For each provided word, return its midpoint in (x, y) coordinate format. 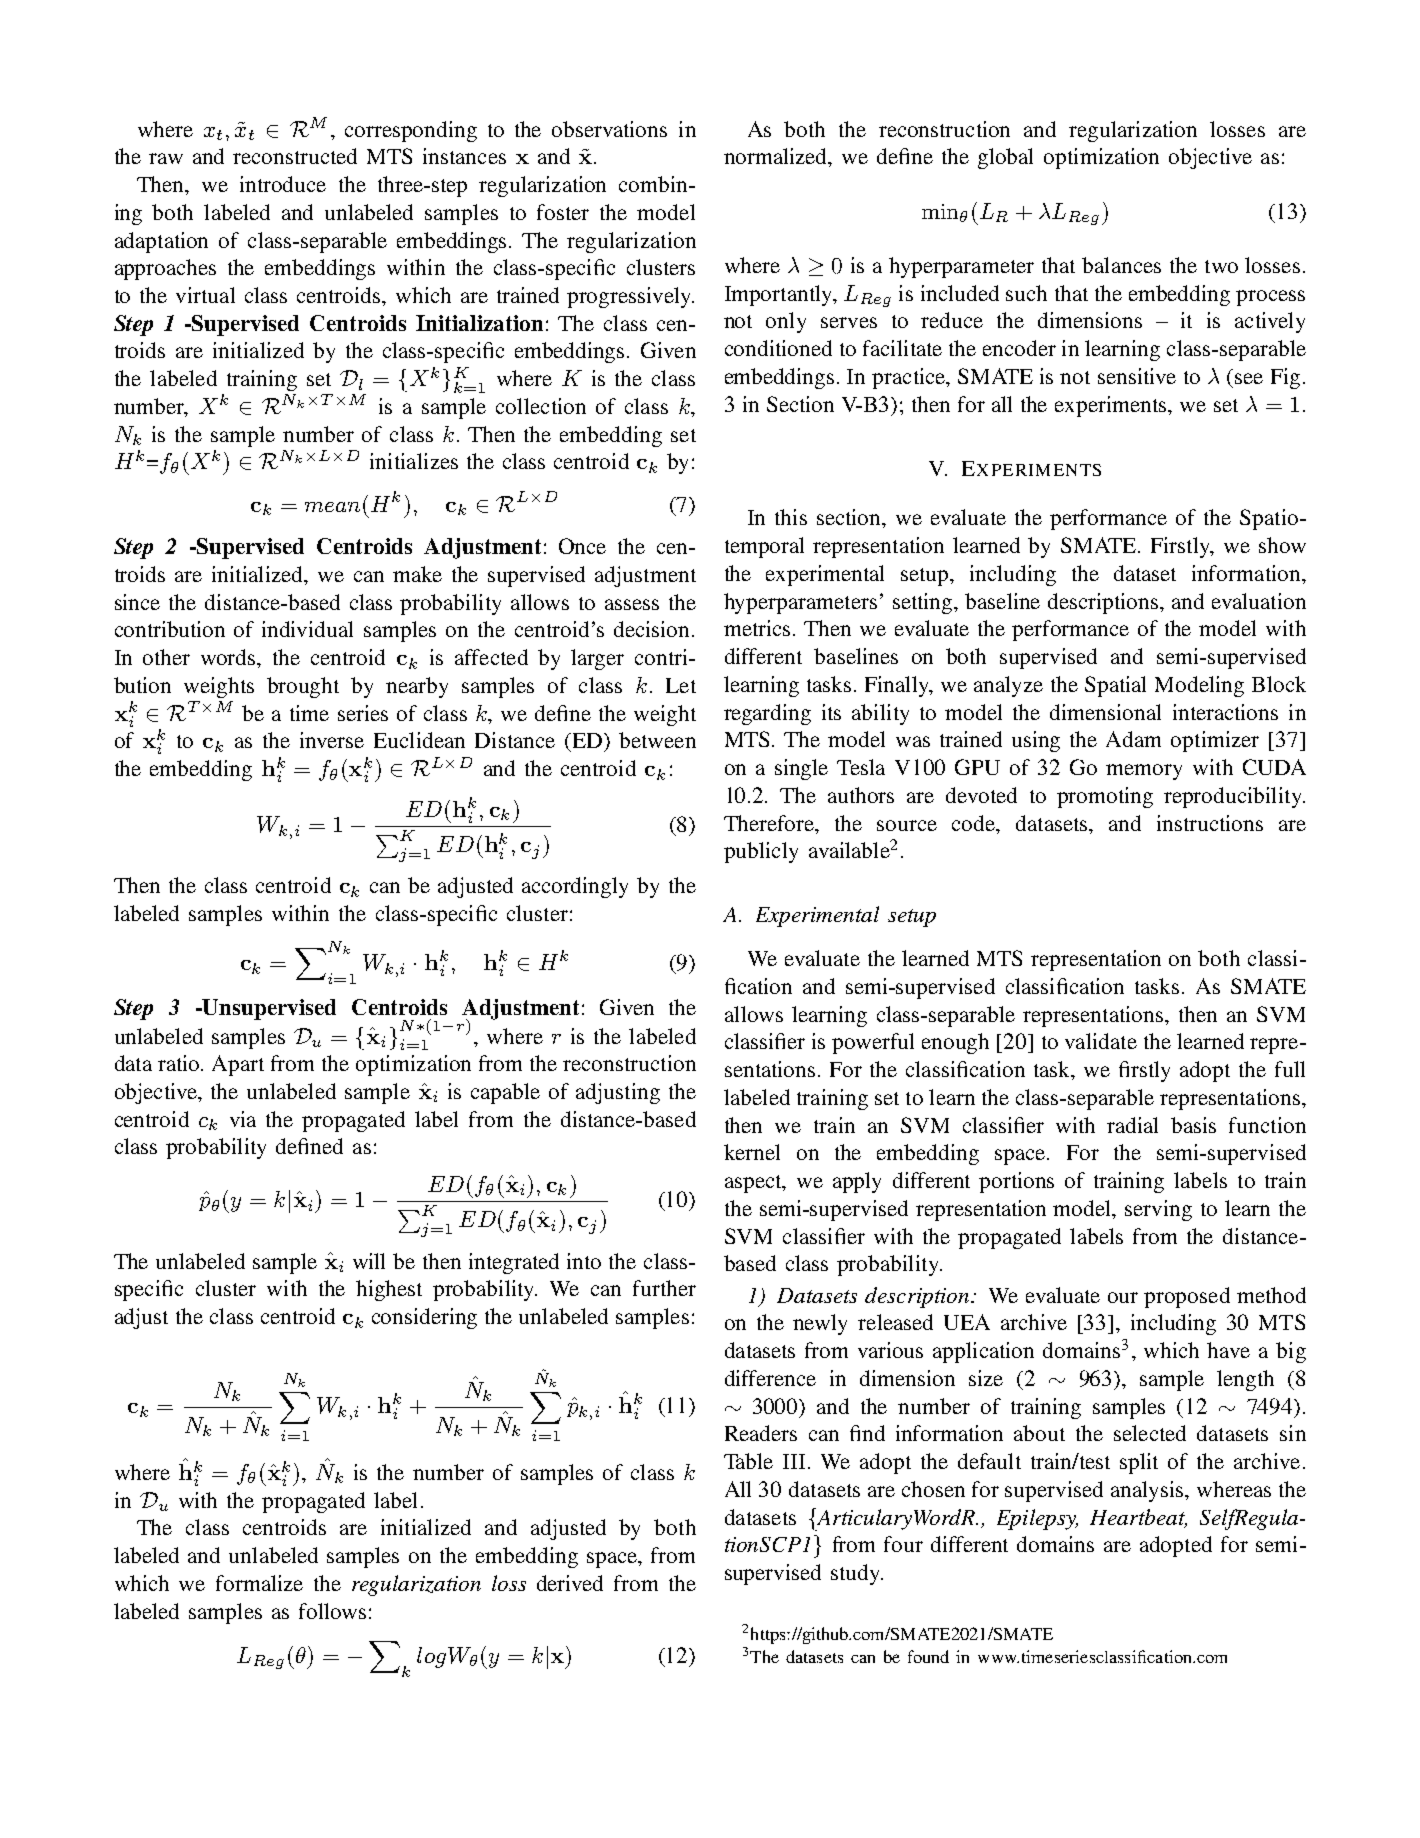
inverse (332, 740)
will (369, 1261)
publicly (761, 852)
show (1282, 545)
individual (307, 629)
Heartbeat (1138, 1518)
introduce (283, 184)
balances (1121, 265)
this (791, 517)
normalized (777, 157)
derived (570, 1583)
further (664, 1288)
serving (1158, 1210)
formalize (259, 1583)
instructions (1210, 823)
